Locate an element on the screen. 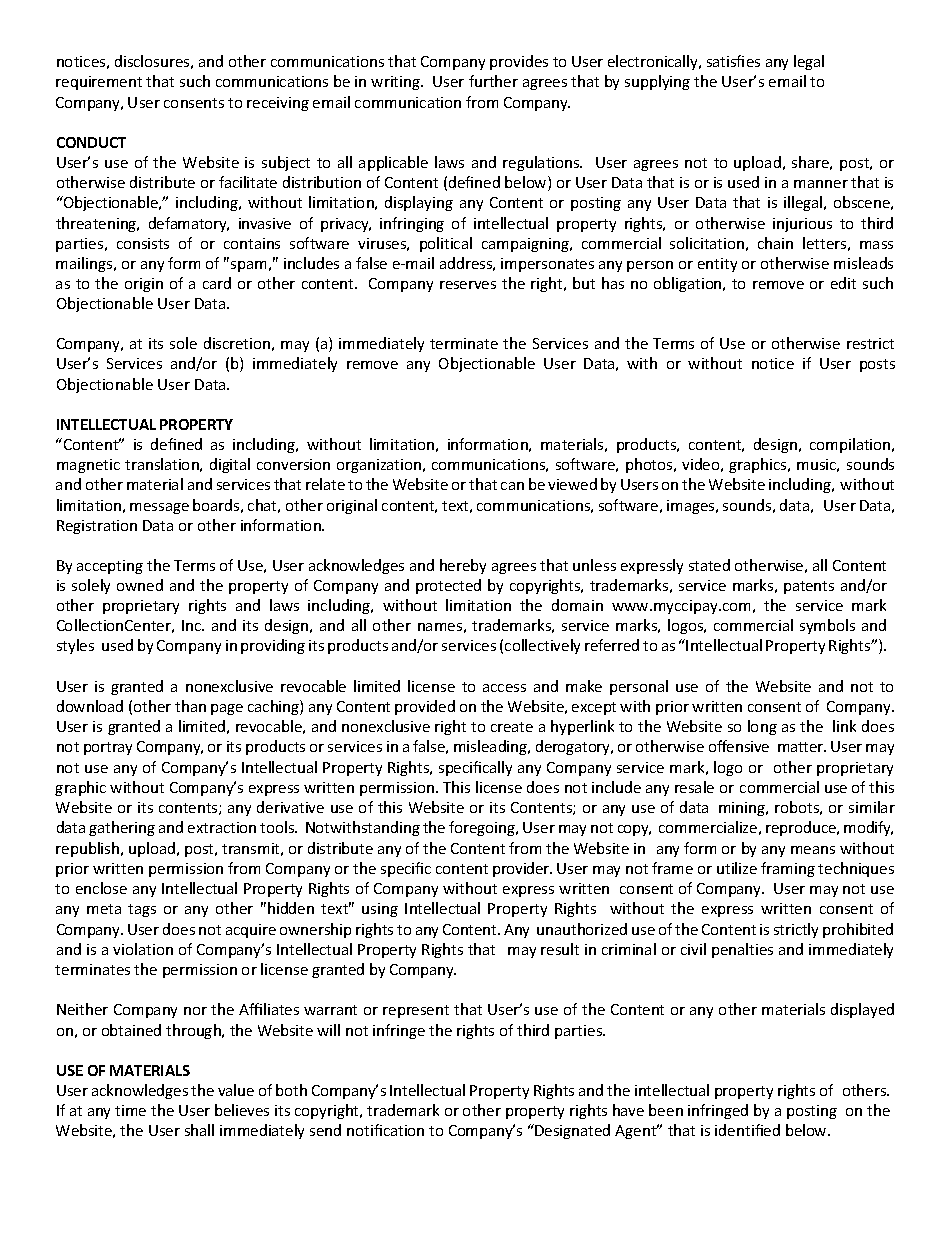 The width and height of the screenshot is (952, 1233). requirement is located at coordinates (99, 83).
